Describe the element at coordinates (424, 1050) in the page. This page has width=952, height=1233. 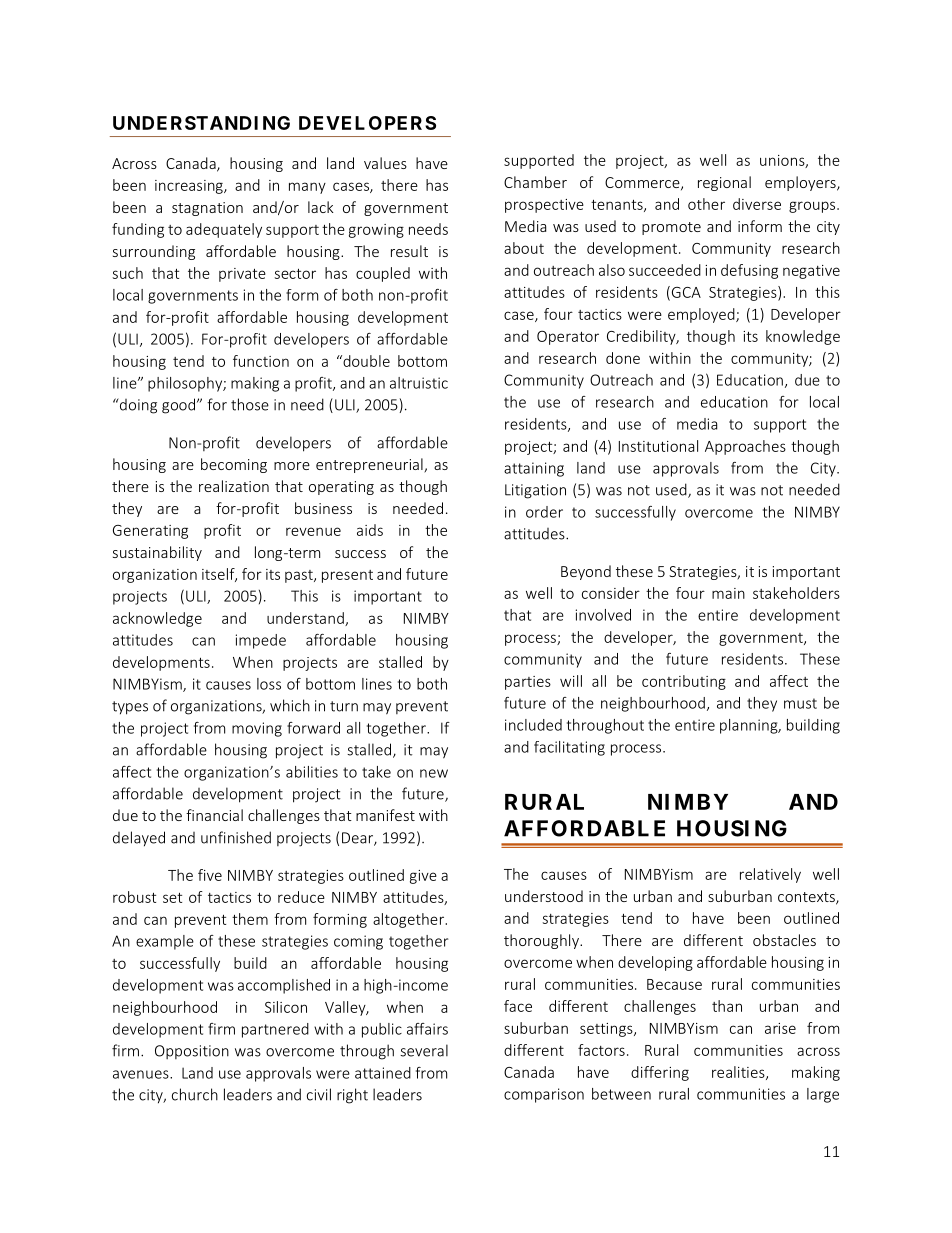
I see `several` at that location.
